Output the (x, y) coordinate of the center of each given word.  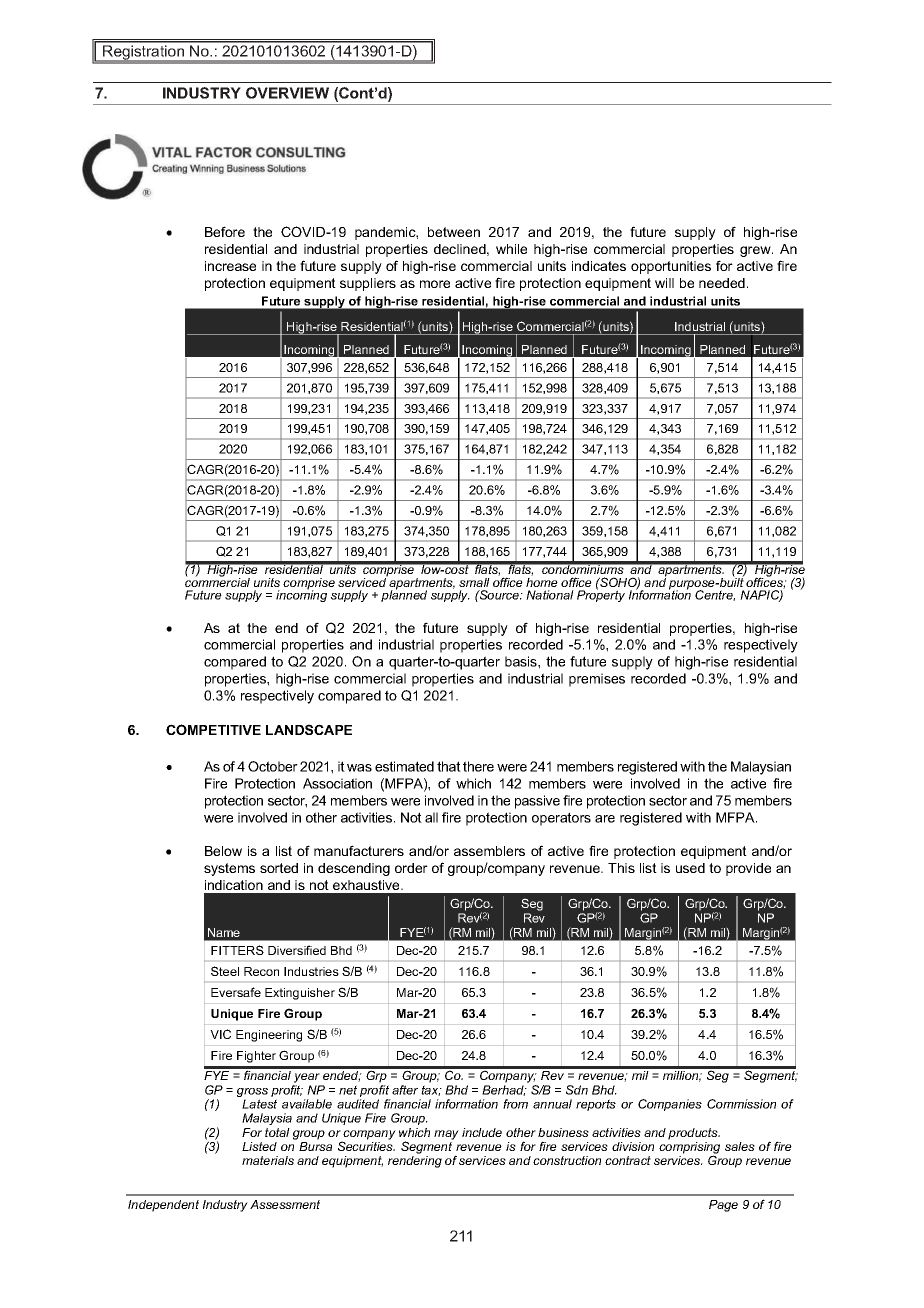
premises (597, 680)
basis (522, 661)
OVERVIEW (287, 93)
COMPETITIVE (213, 729)
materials (268, 1160)
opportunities (671, 267)
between (454, 232)
